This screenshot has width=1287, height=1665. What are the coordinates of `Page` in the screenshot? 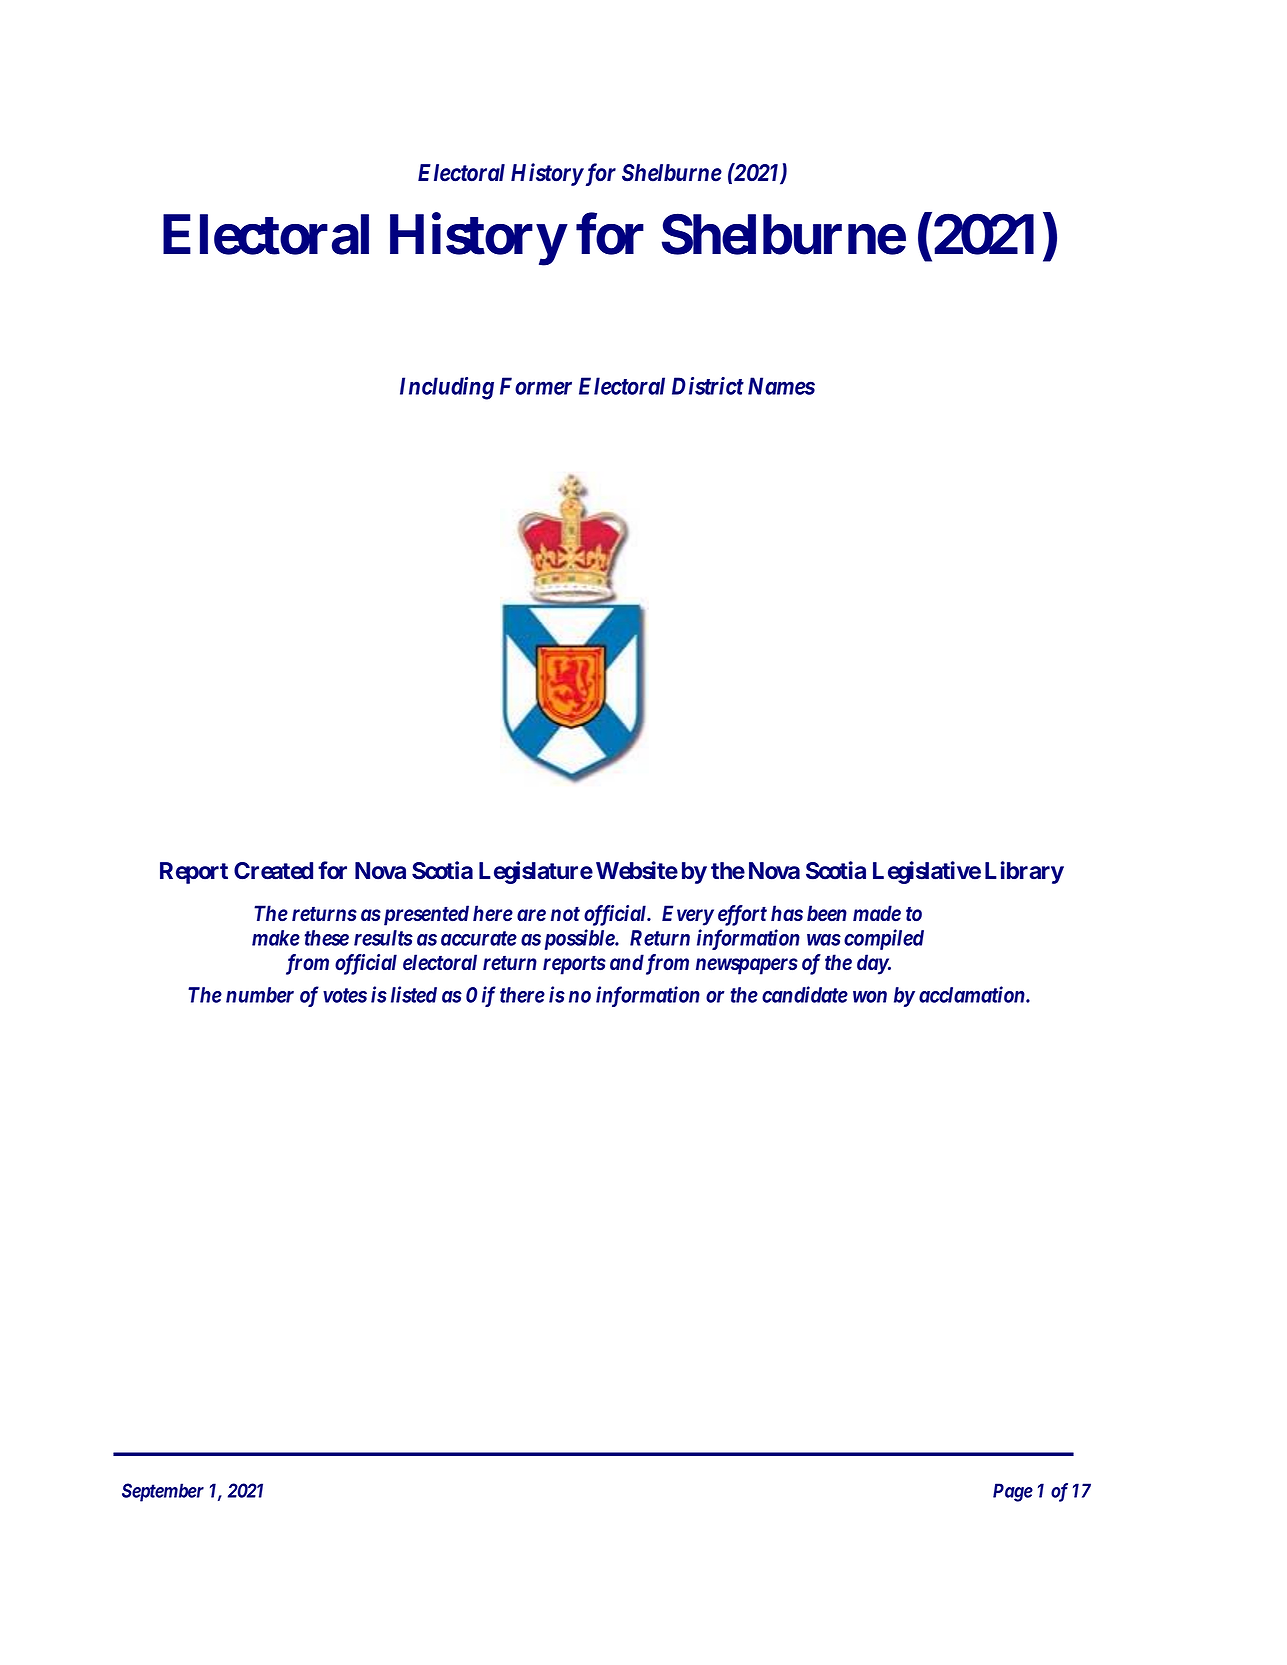 It's located at (1013, 1492).
